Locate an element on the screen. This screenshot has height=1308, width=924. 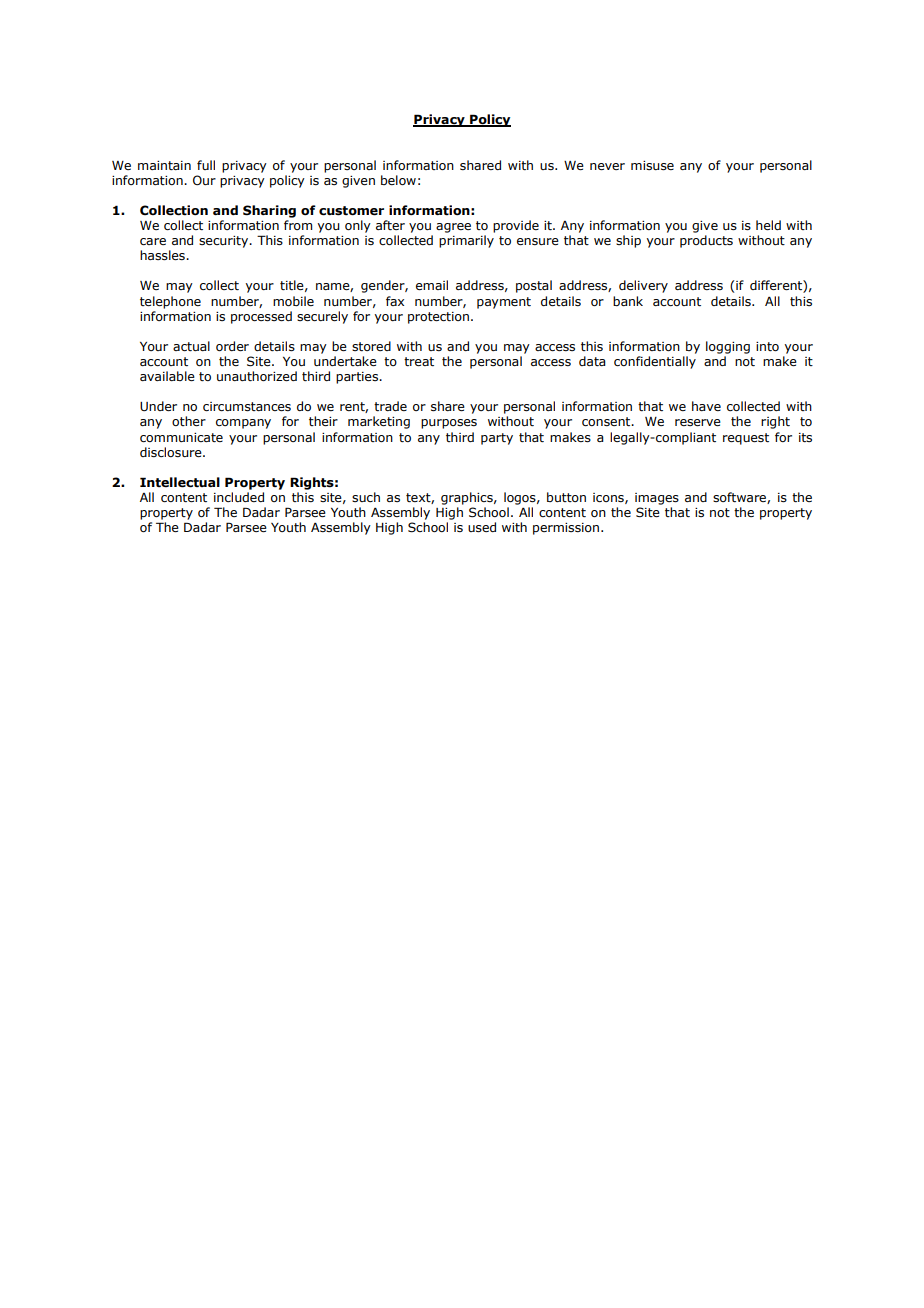
products is located at coordinates (706, 241).
